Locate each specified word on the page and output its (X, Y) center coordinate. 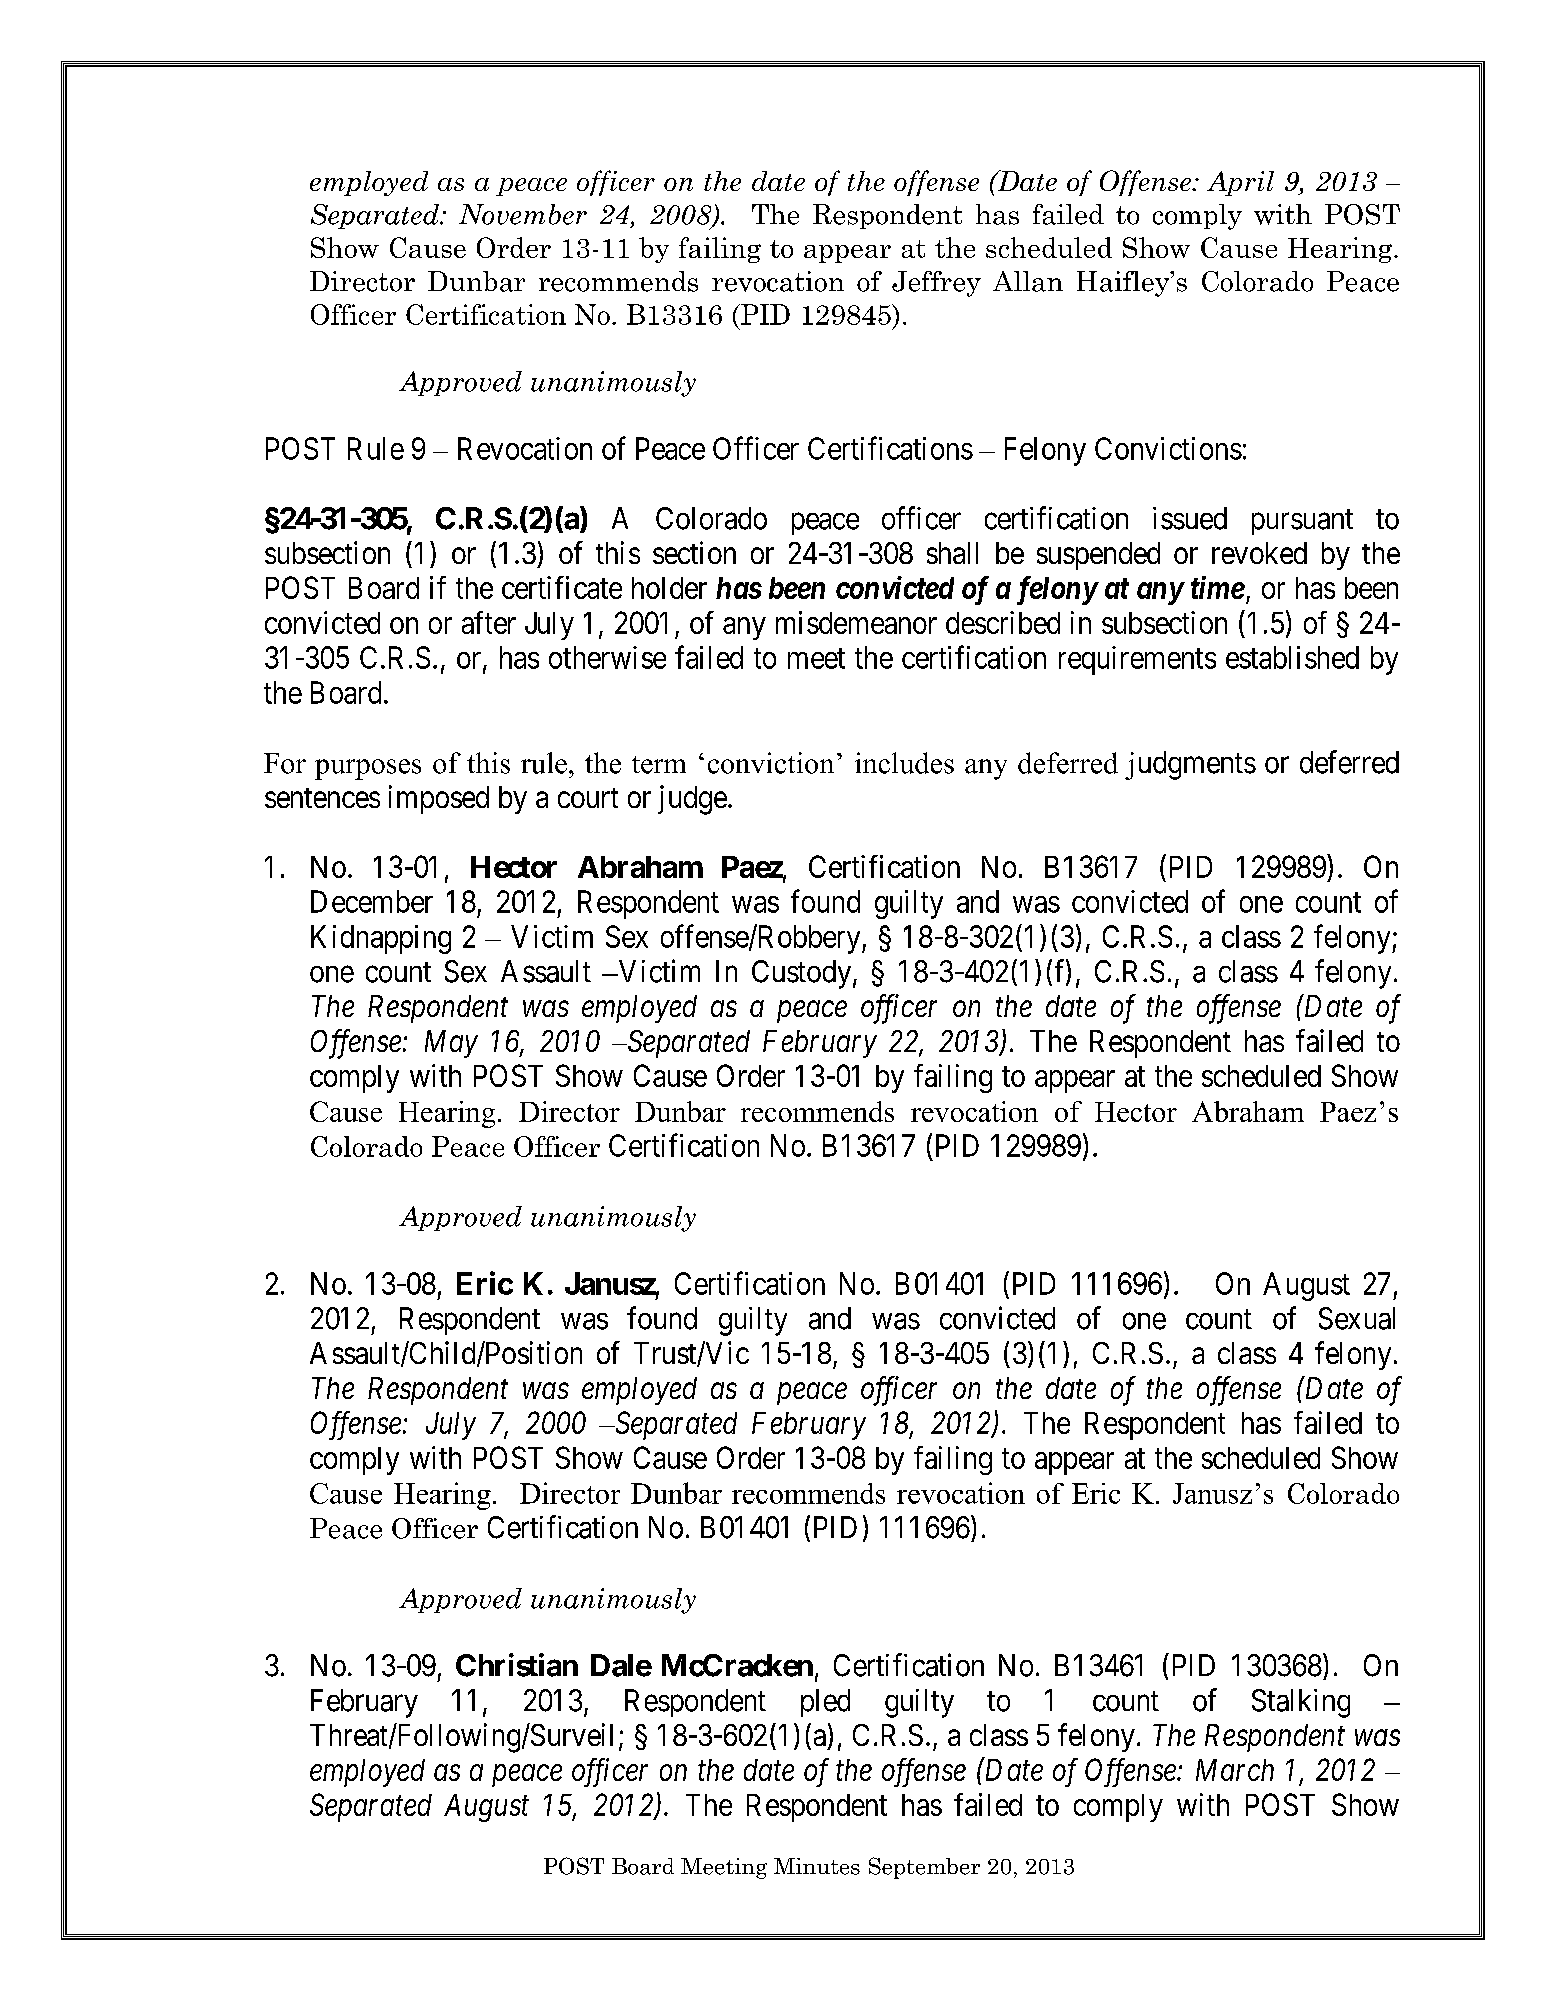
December (372, 901)
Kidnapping (381, 939)
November (523, 214)
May (451, 1044)
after (489, 622)
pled (825, 1703)
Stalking (1301, 1703)
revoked (1259, 553)
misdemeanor (856, 622)
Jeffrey (936, 284)
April (1240, 183)
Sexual (1357, 1318)
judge (692, 800)
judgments (1190, 765)
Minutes (817, 1866)
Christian (517, 1665)
